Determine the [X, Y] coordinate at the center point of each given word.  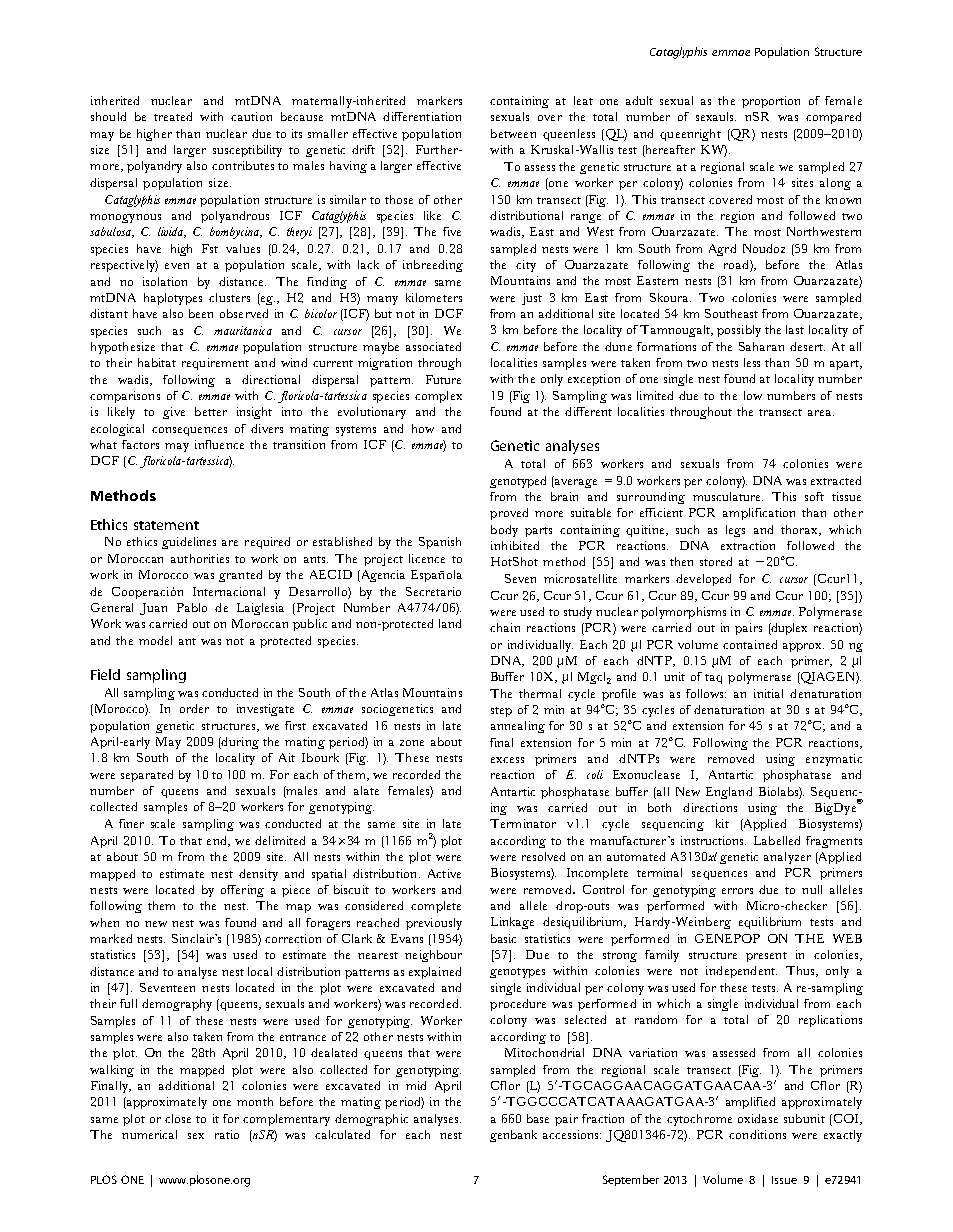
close [178, 1118]
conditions [757, 1134]
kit [722, 823]
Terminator [523, 823]
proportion [771, 102]
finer [131, 823]
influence [219, 444]
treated [173, 116]
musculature [728, 496]
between [513, 133]
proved [509, 514]
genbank [513, 1136]
